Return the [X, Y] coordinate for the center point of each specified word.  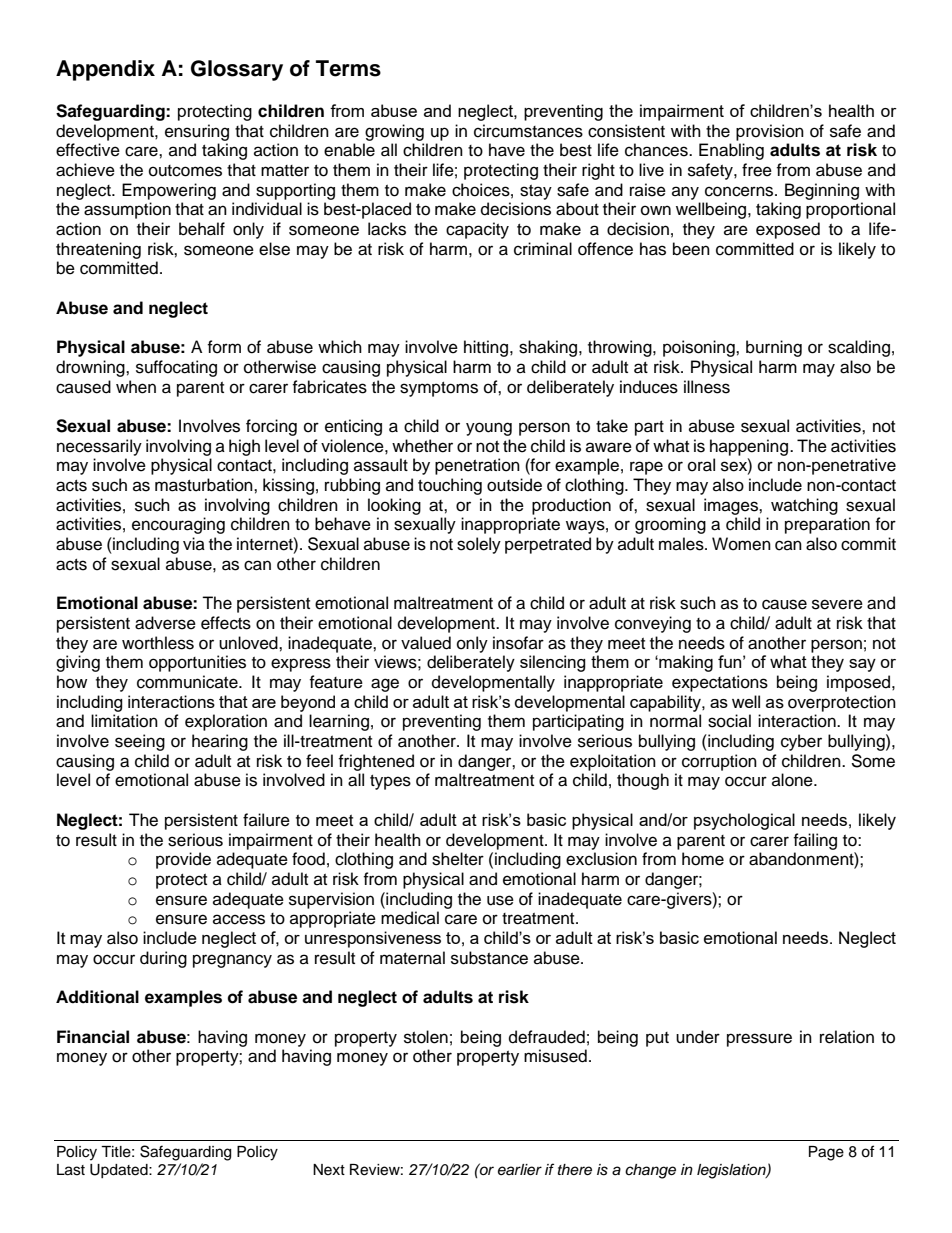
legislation [732, 1171]
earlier [520, 1170]
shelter [458, 859]
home [703, 859]
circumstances [528, 131]
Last [71, 1170]
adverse [165, 623]
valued [426, 643]
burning [774, 348]
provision [770, 132]
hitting [487, 348]
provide [183, 860]
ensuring [197, 132]
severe [837, 604]
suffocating [176, 368]
